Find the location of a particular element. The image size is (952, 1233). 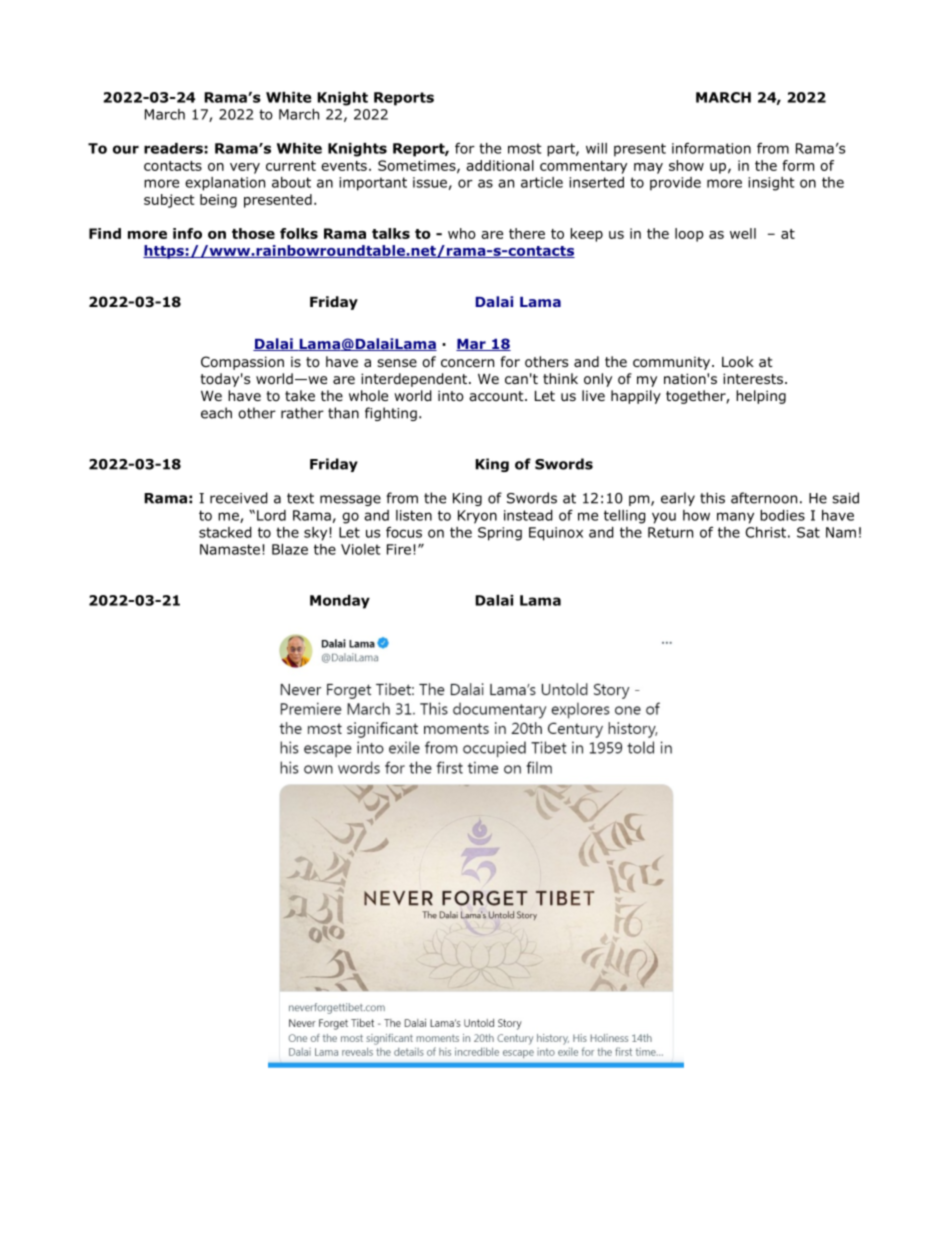

very is located at coordinates (245, 168).
